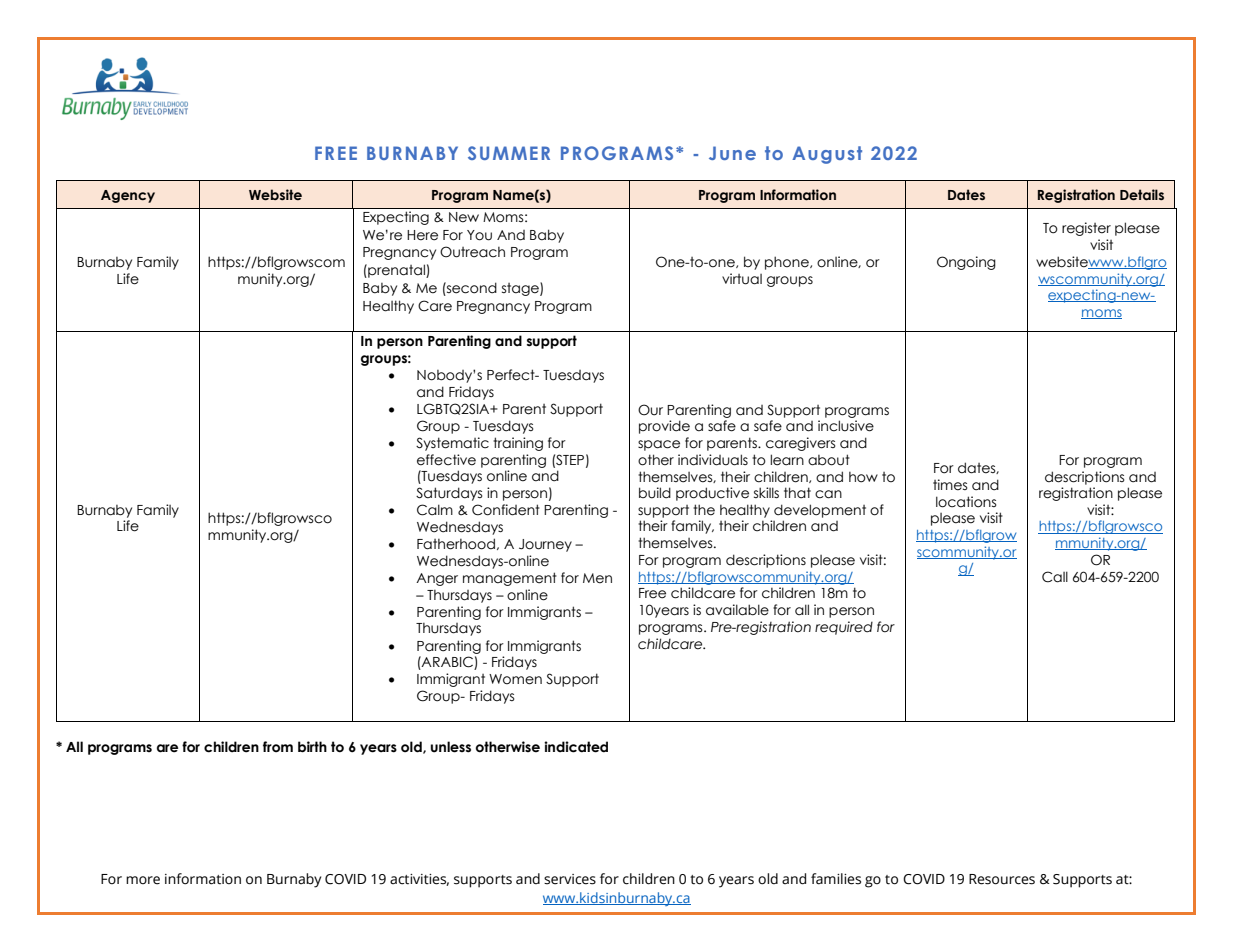 This screenshot has height=952, width=1233. What do you see at coordinates (737, 610) in the screenshot?
I see `available` at bounding box center [737, 610].
